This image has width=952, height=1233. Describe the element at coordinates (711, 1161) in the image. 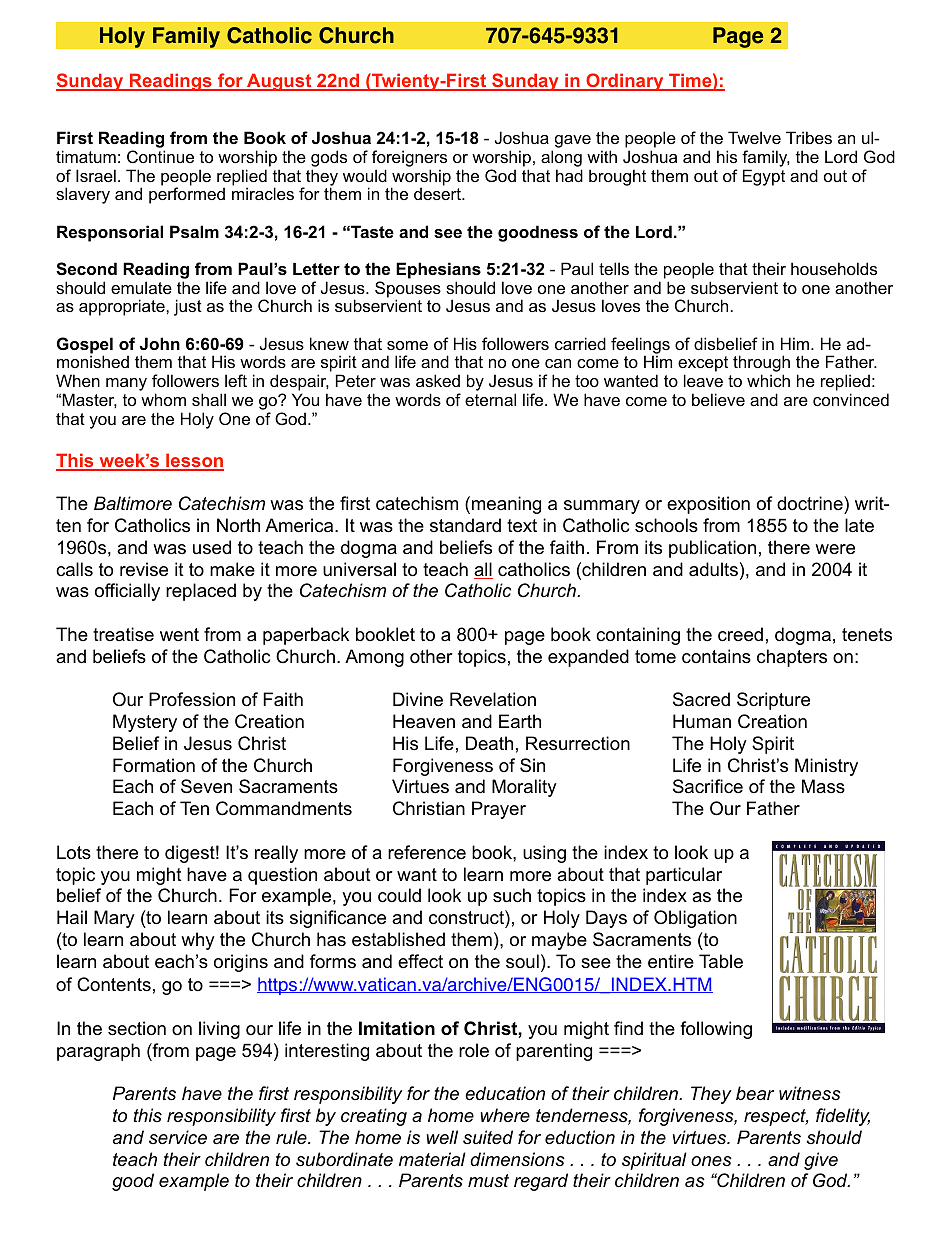

I see `ones` at that location.
